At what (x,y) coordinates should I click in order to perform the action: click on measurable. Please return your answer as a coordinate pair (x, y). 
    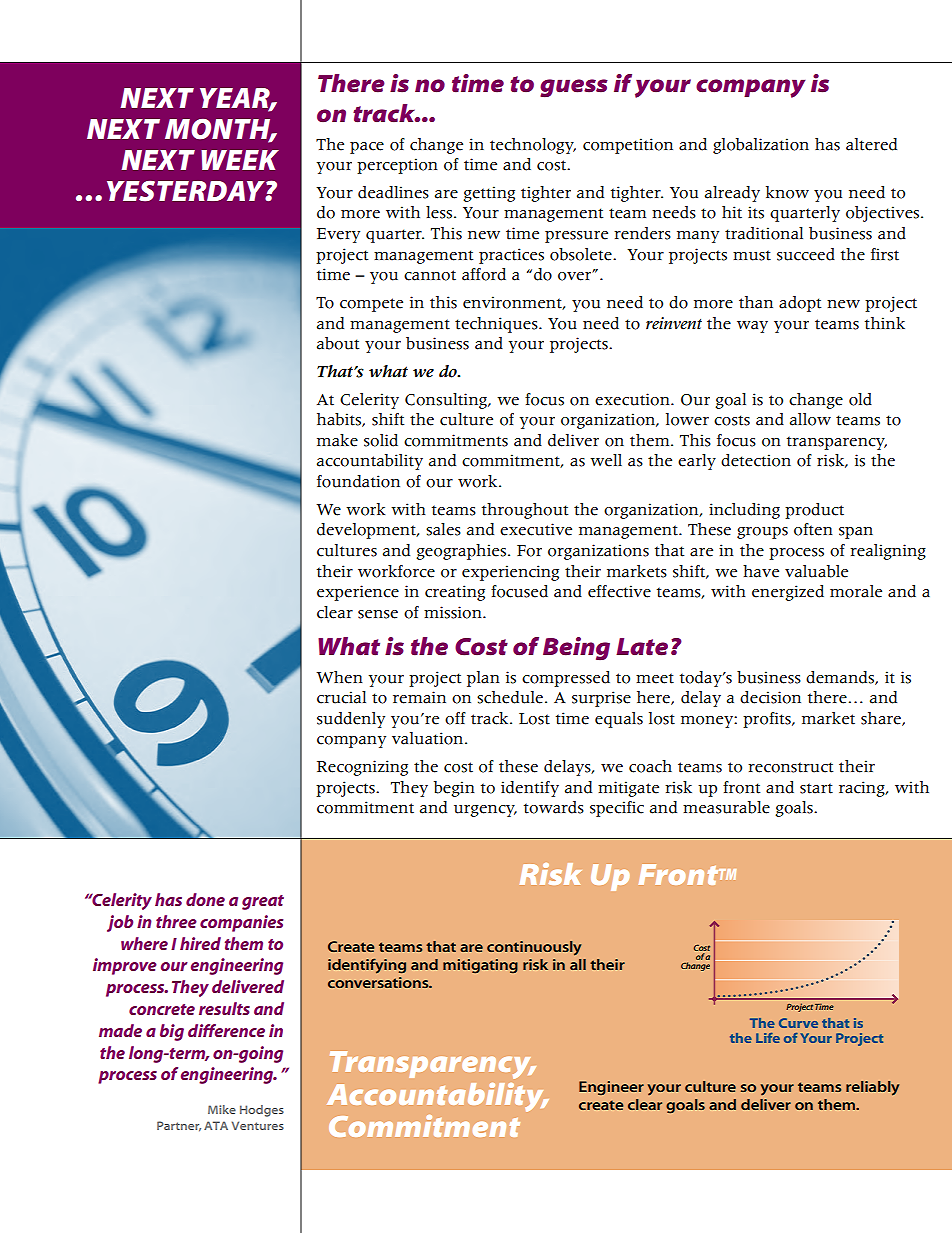
    Looking at the image, I should click on (726, 807).
